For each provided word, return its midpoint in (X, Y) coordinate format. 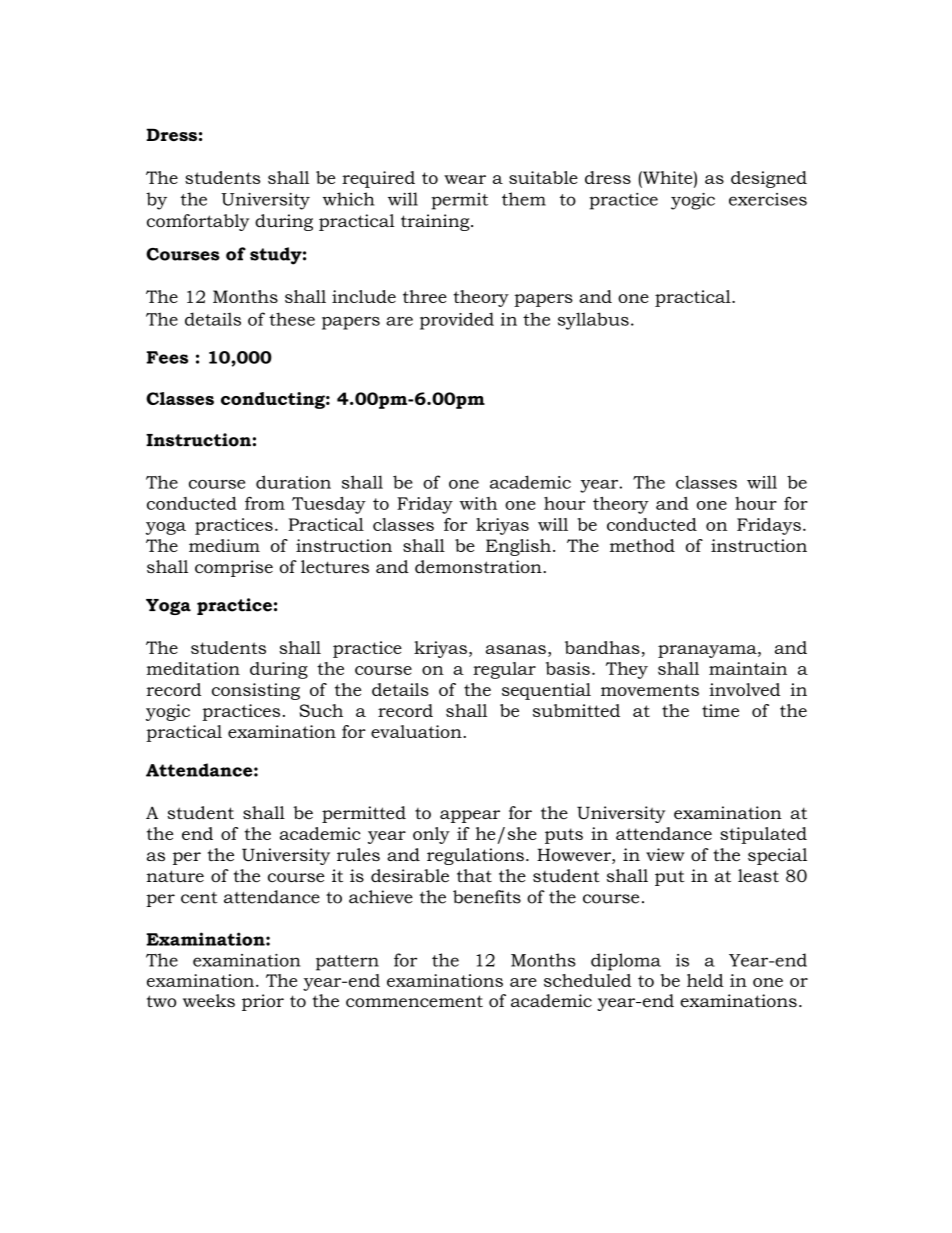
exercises (768, 199)
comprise (234, 568)
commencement (414, 1001)
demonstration (479, 567)
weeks (209, 1001)
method (642, 545)
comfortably (198, 222)
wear (465, 179)
